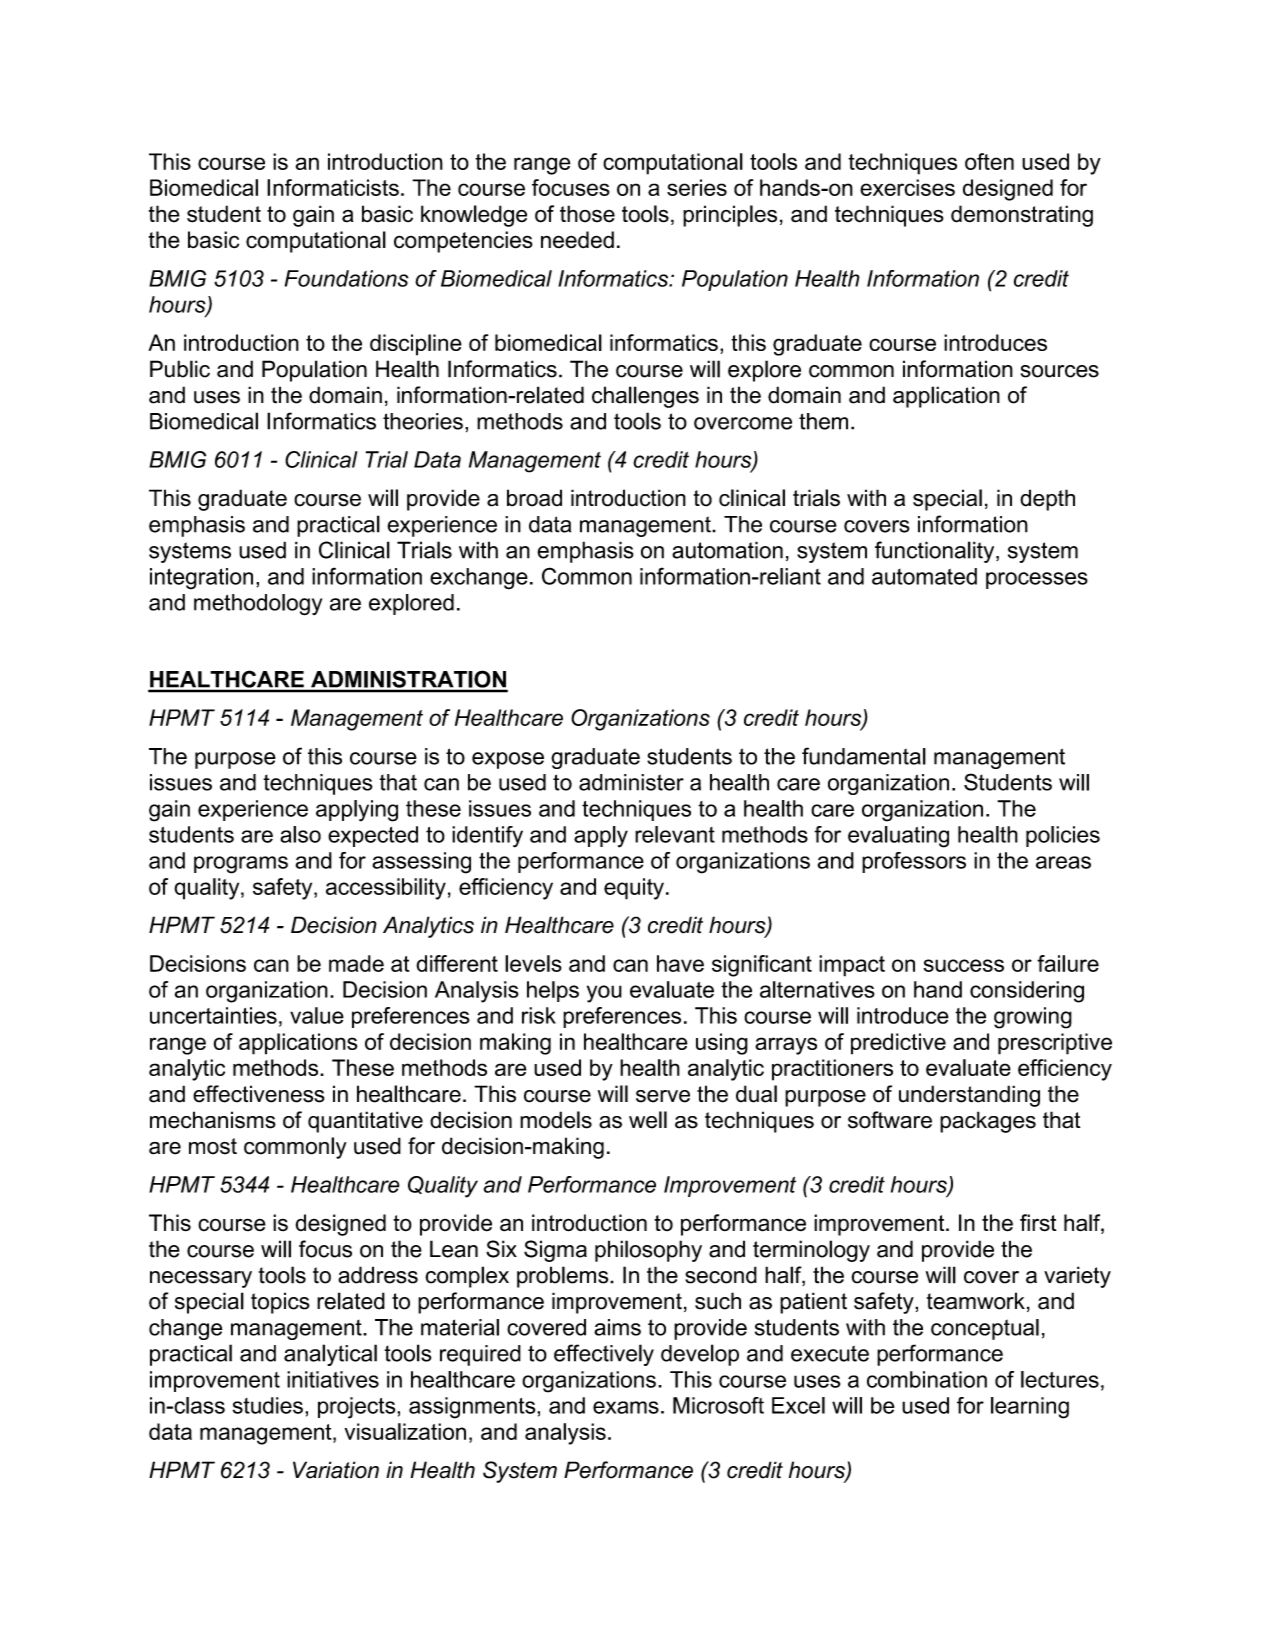 The image size is (1262, 1633). What do you see at coordinates (604, 994) in the screenshot?
I see `you` at bounding box center [604, 994].
